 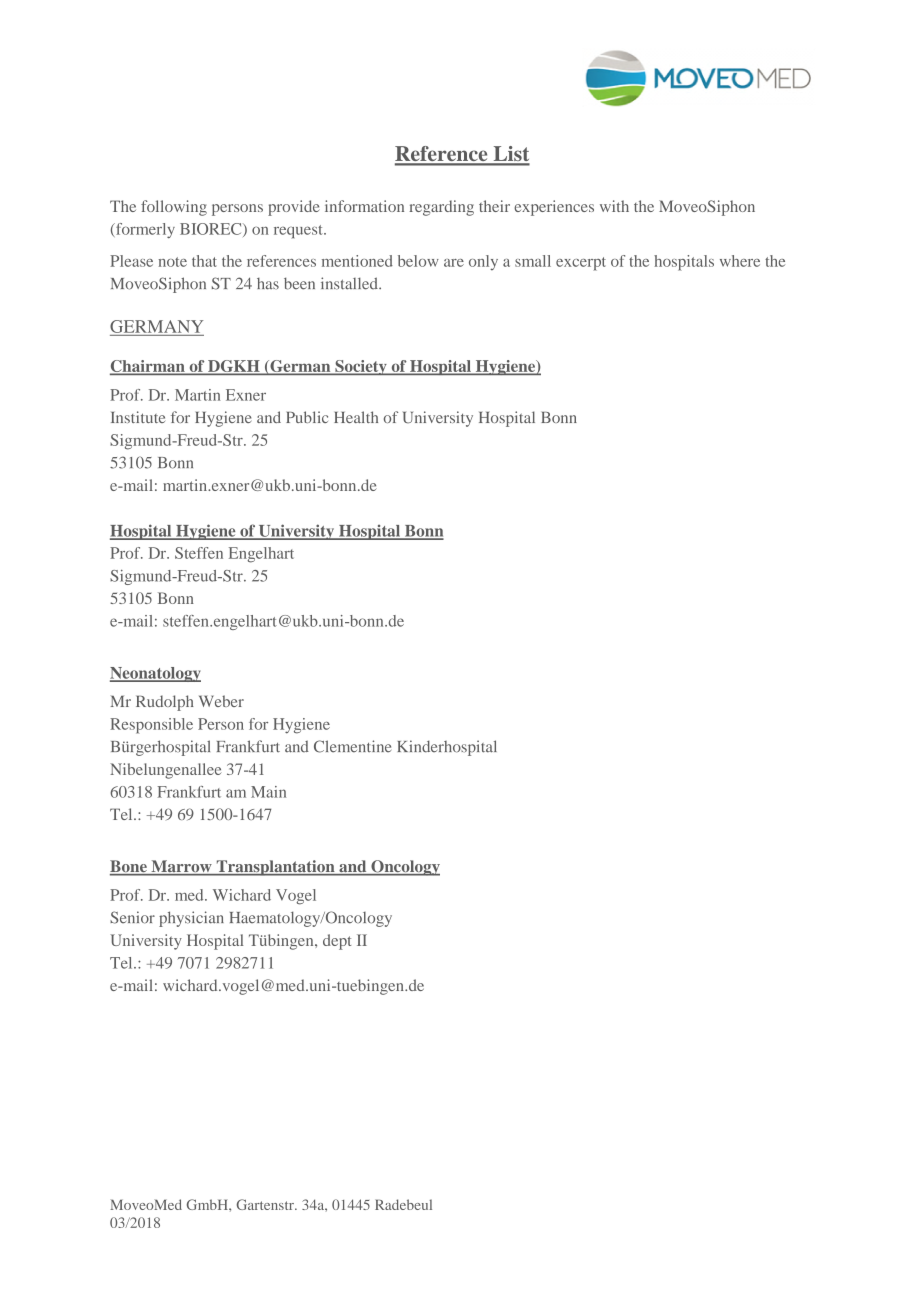 I want to click on Institute, so click(x=138, y=417).
